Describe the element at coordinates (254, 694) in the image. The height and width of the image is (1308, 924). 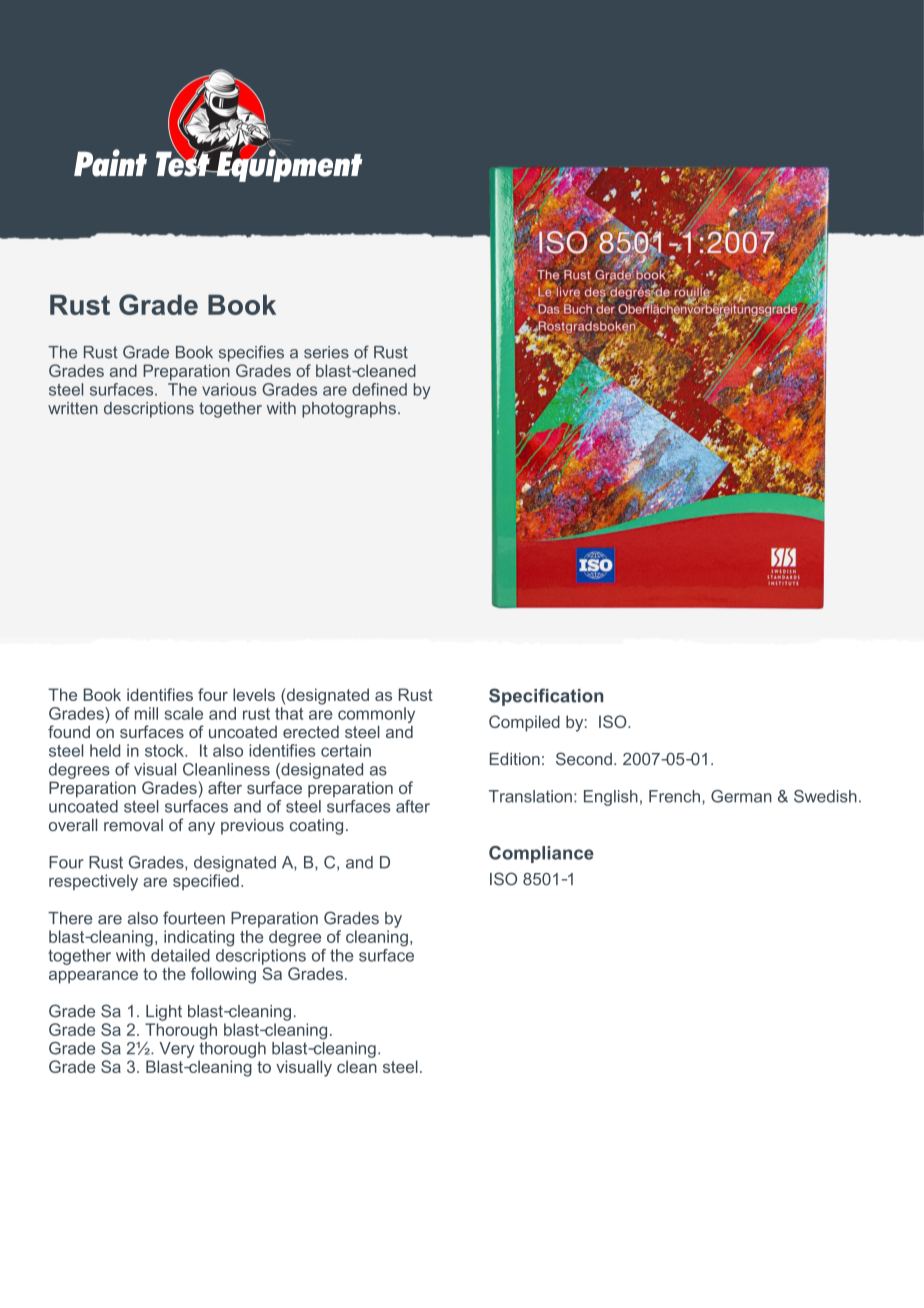
I see `levels` at that location.
